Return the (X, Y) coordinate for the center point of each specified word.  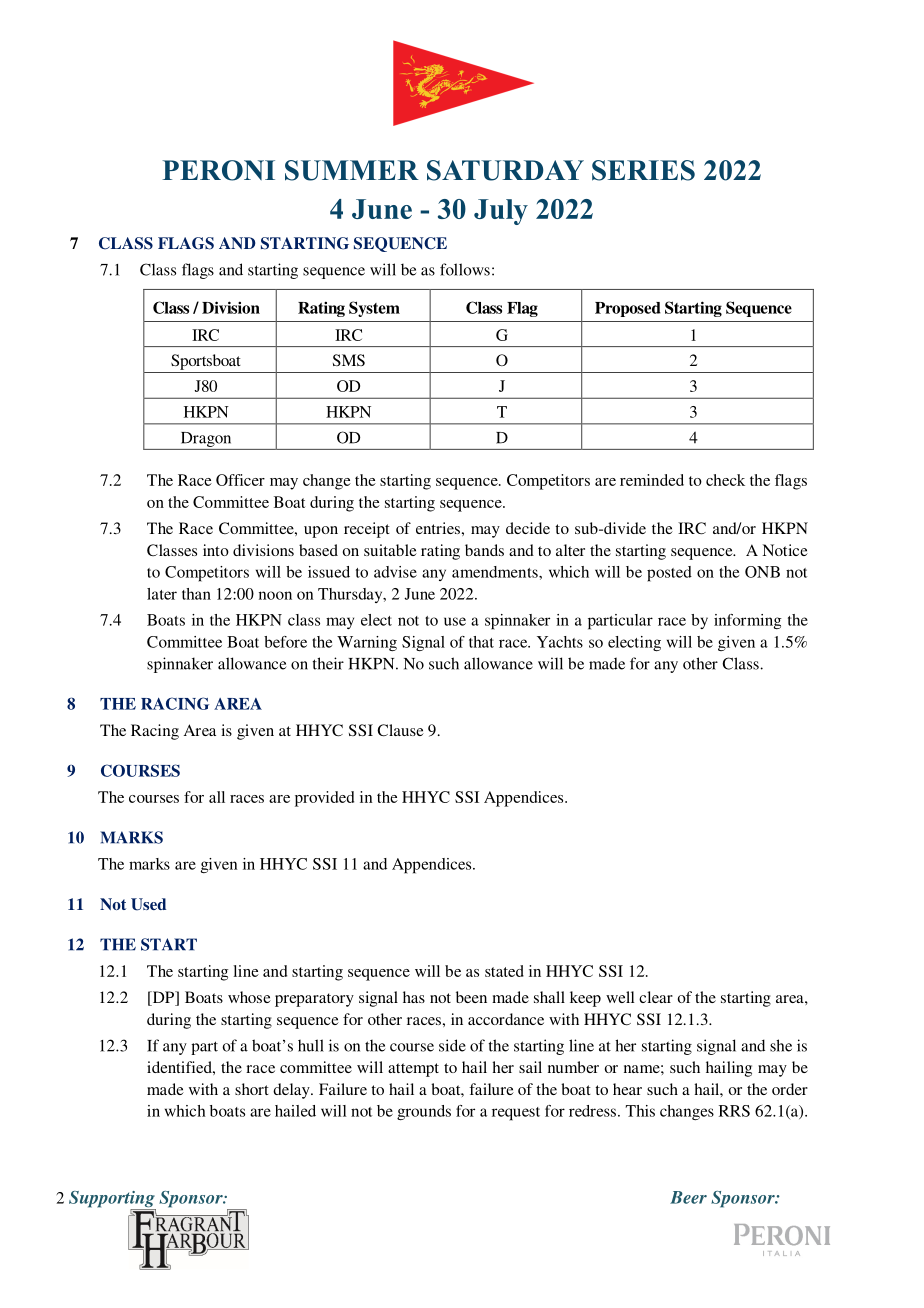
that (481, 642)
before (285, 642)
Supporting (112, 1200)
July (501, 212)
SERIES (643, 170)
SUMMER (352, 170)
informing (748, 621)
